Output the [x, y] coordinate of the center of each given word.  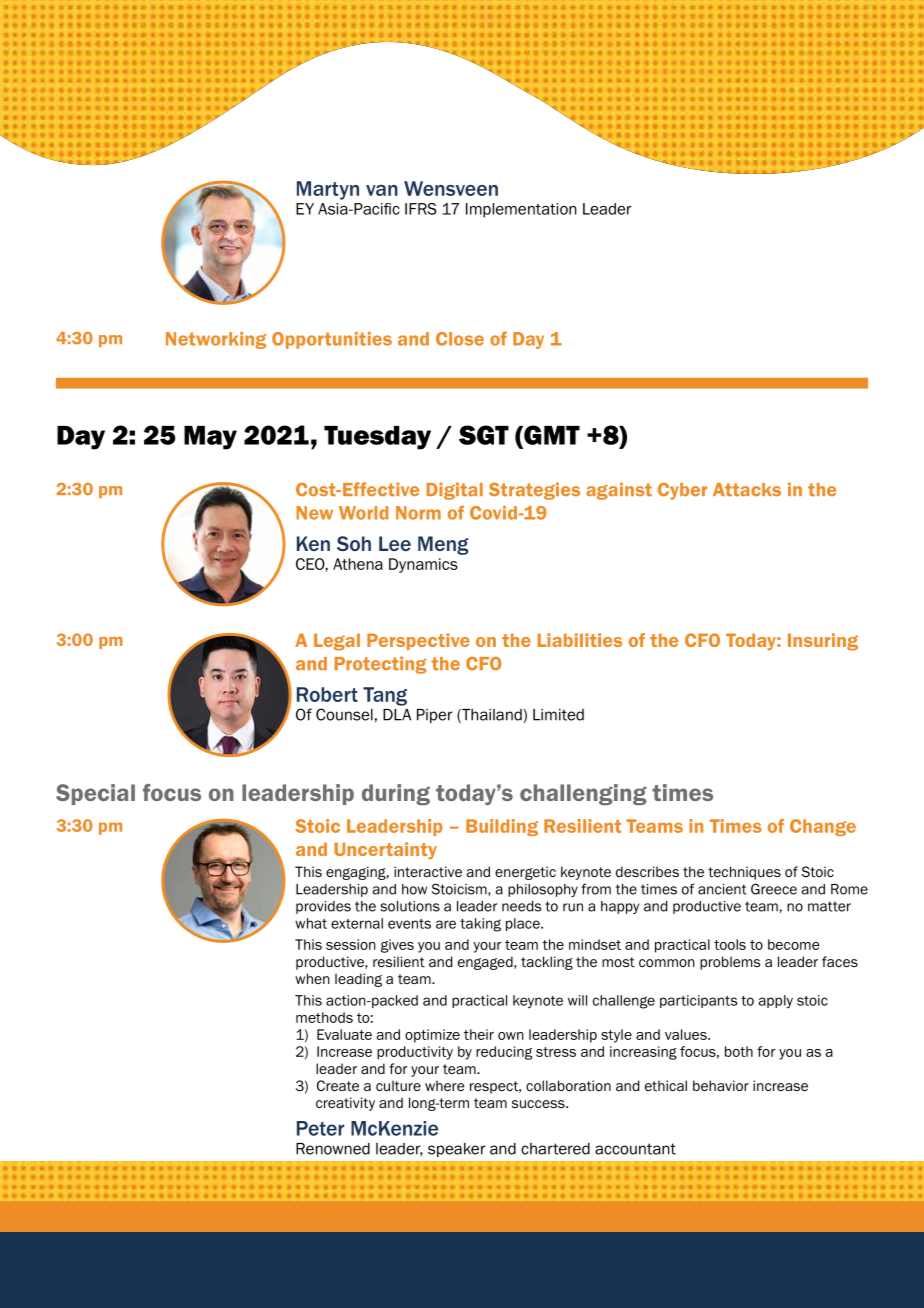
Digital [455, 491]
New [315, 513]
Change [823, 827]
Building [502, 827]
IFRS [421, 209]
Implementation [521, 210]
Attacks [747, 490]
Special [95, 794]
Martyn [328, 190]
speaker [456, 1150]
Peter [320, 1128]
